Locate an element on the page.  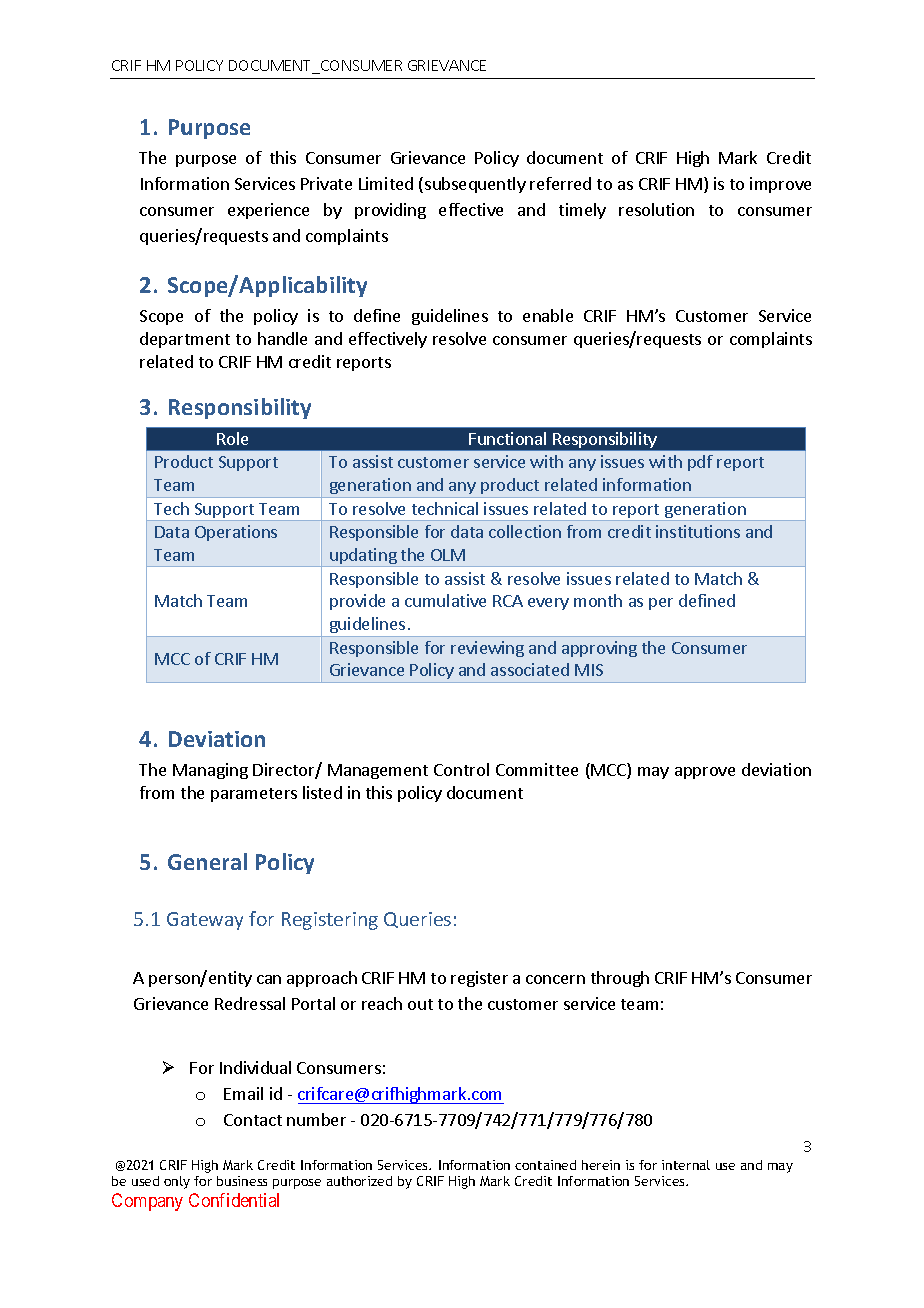
General is located at coordinates (207, 861).
